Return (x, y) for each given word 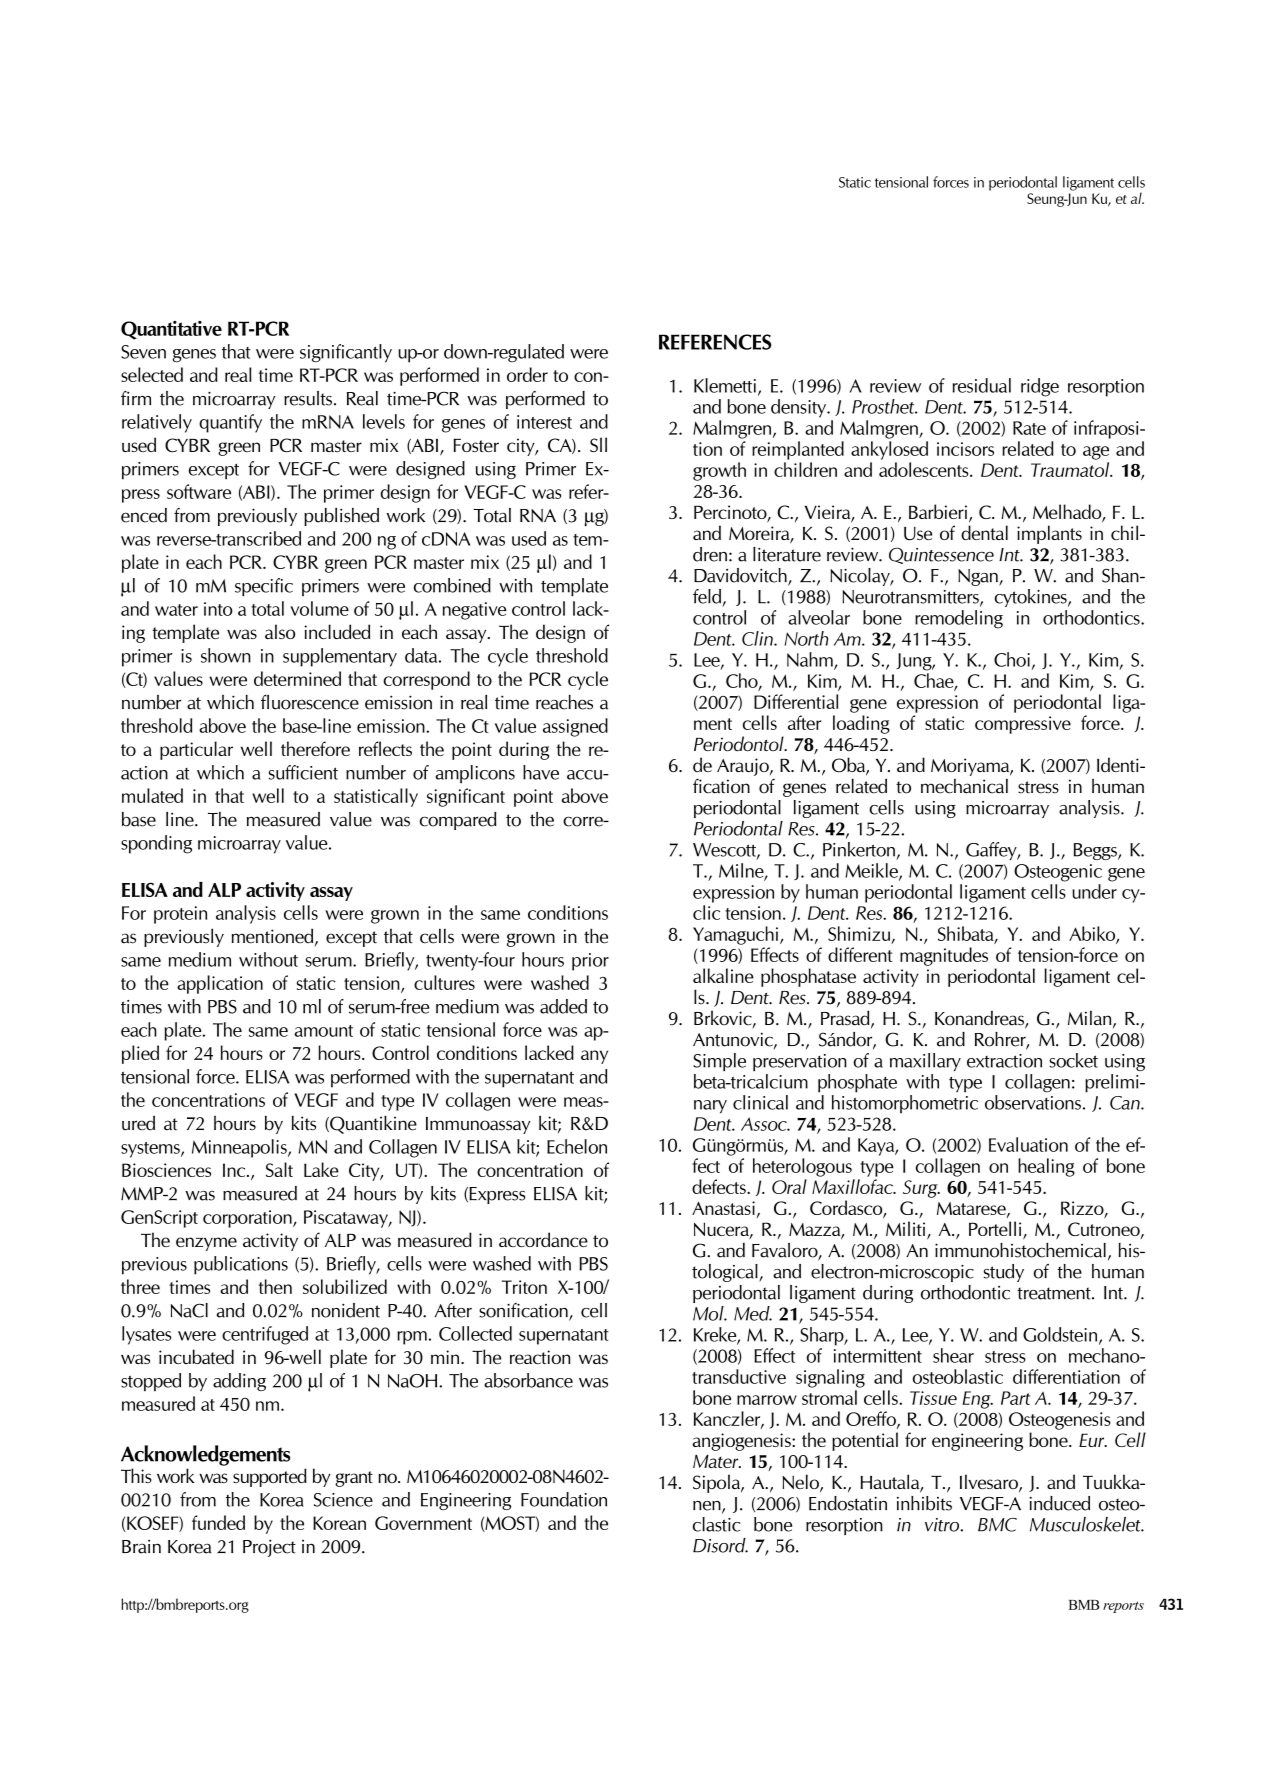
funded (218, 1522)
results (308, 398)
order (527, 374)
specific (264, 587)
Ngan (979, 577)
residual (982, 385)
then (275, 1286)
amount (323, 1031)
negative (474, 611)
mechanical (964, 786)
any (594, 1057)
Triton (524, 1287)
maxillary (925, 1062)
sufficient (303, 772)
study (1004, 1273)
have (541, 772)
